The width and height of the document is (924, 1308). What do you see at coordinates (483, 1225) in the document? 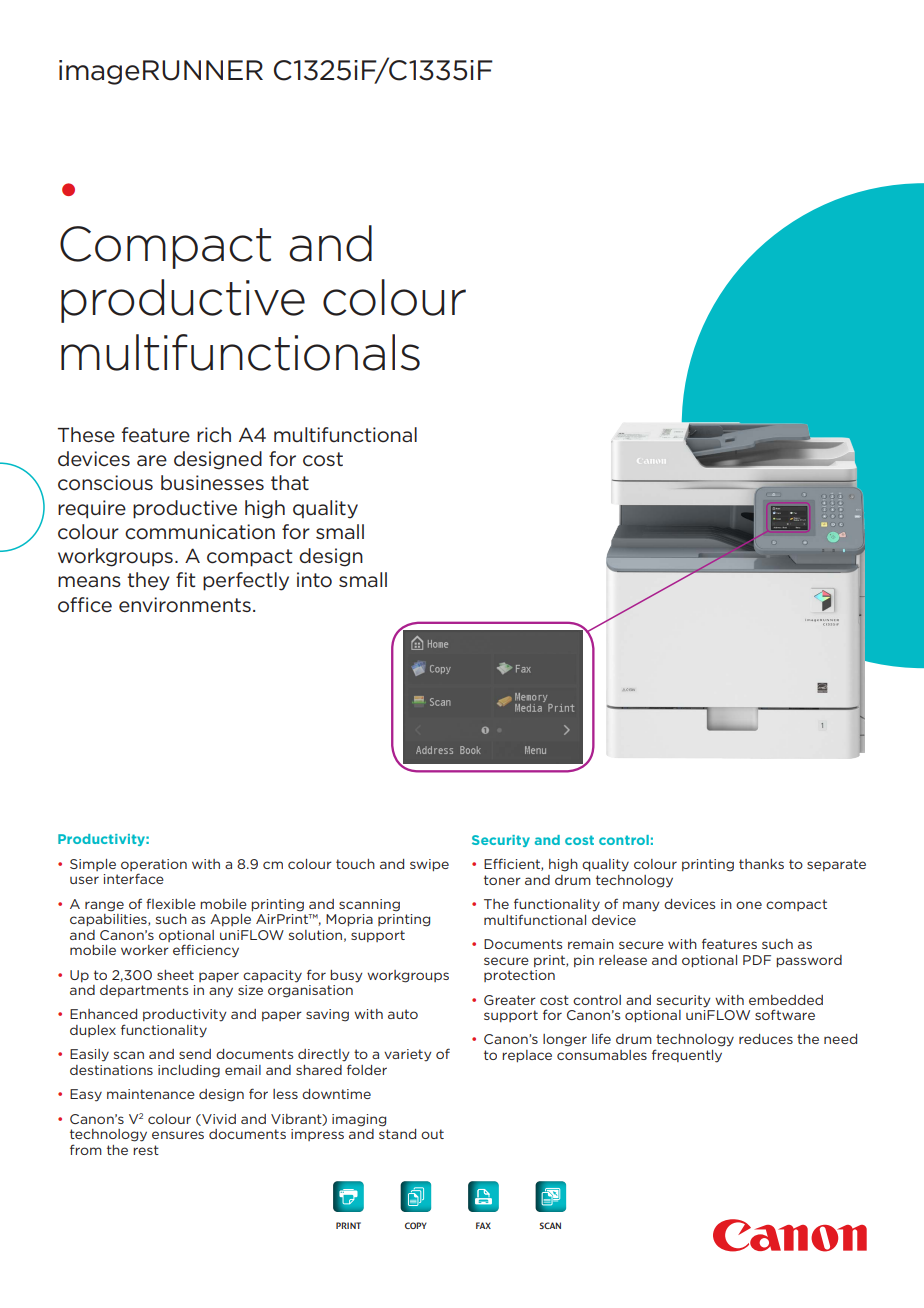
I see `FAX` at bounding box center [483, 1225].
